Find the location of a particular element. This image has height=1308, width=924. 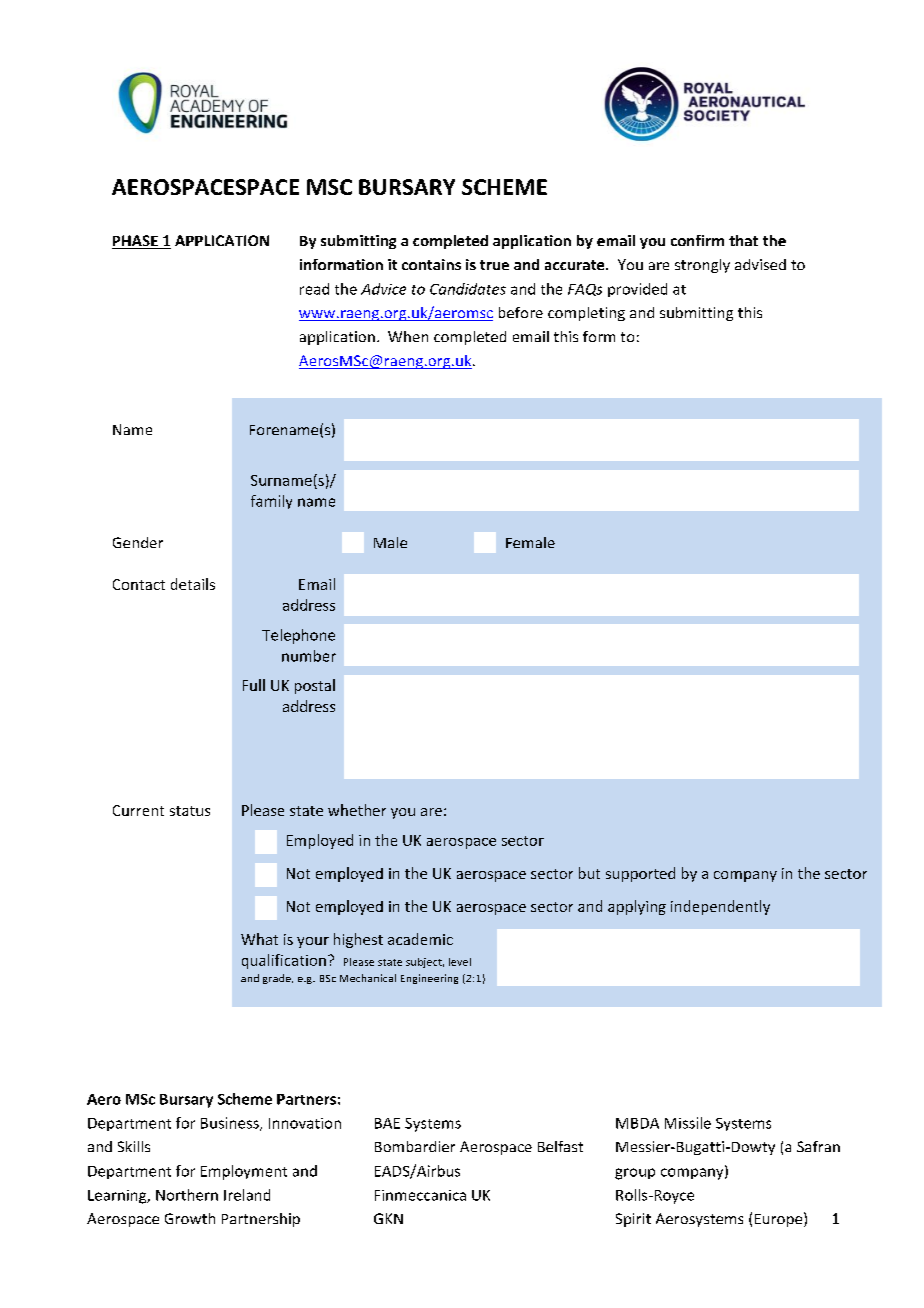

When is located at coordinates (408, 336).
